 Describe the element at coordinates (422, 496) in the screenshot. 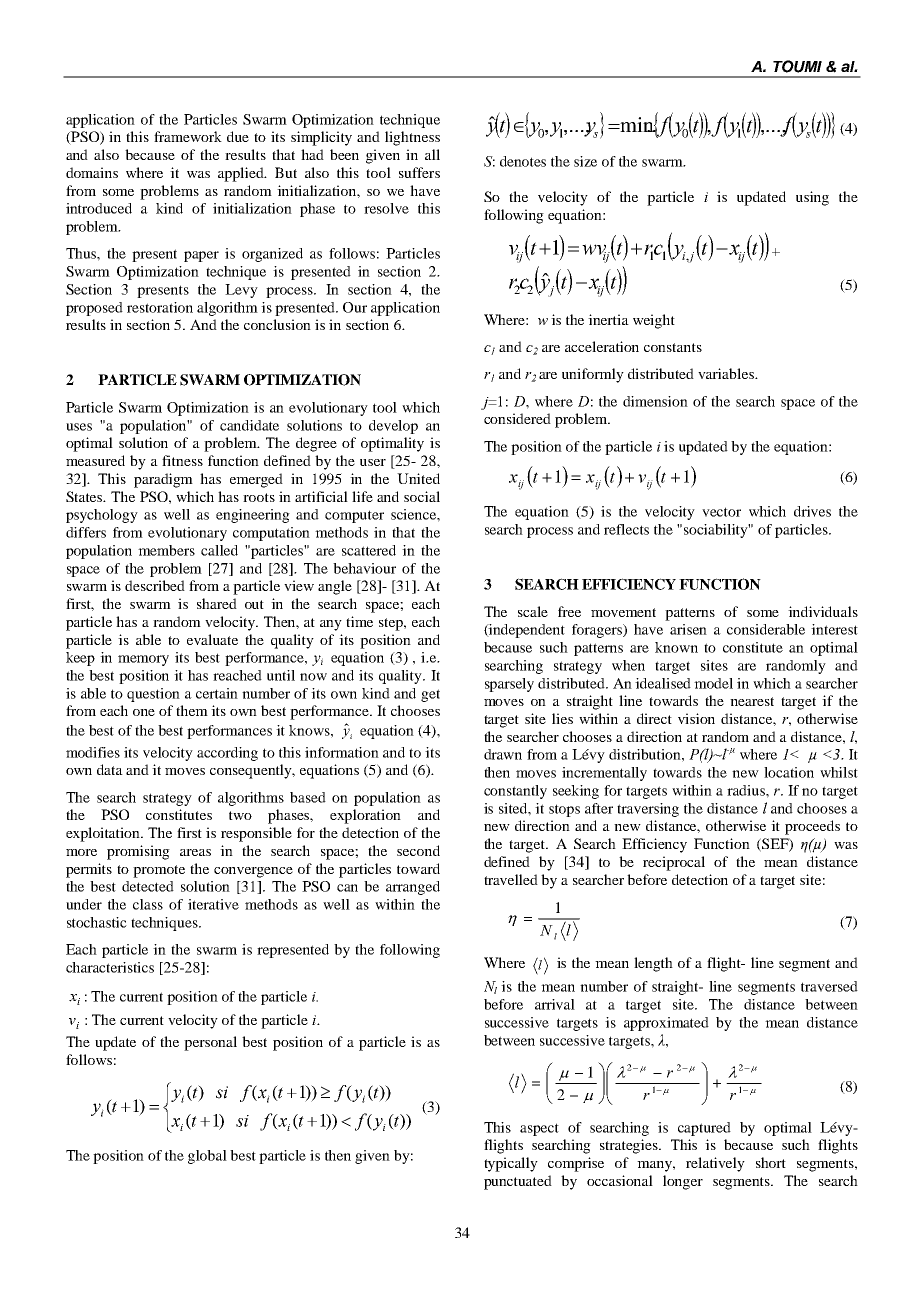

I see `social` at that location.
